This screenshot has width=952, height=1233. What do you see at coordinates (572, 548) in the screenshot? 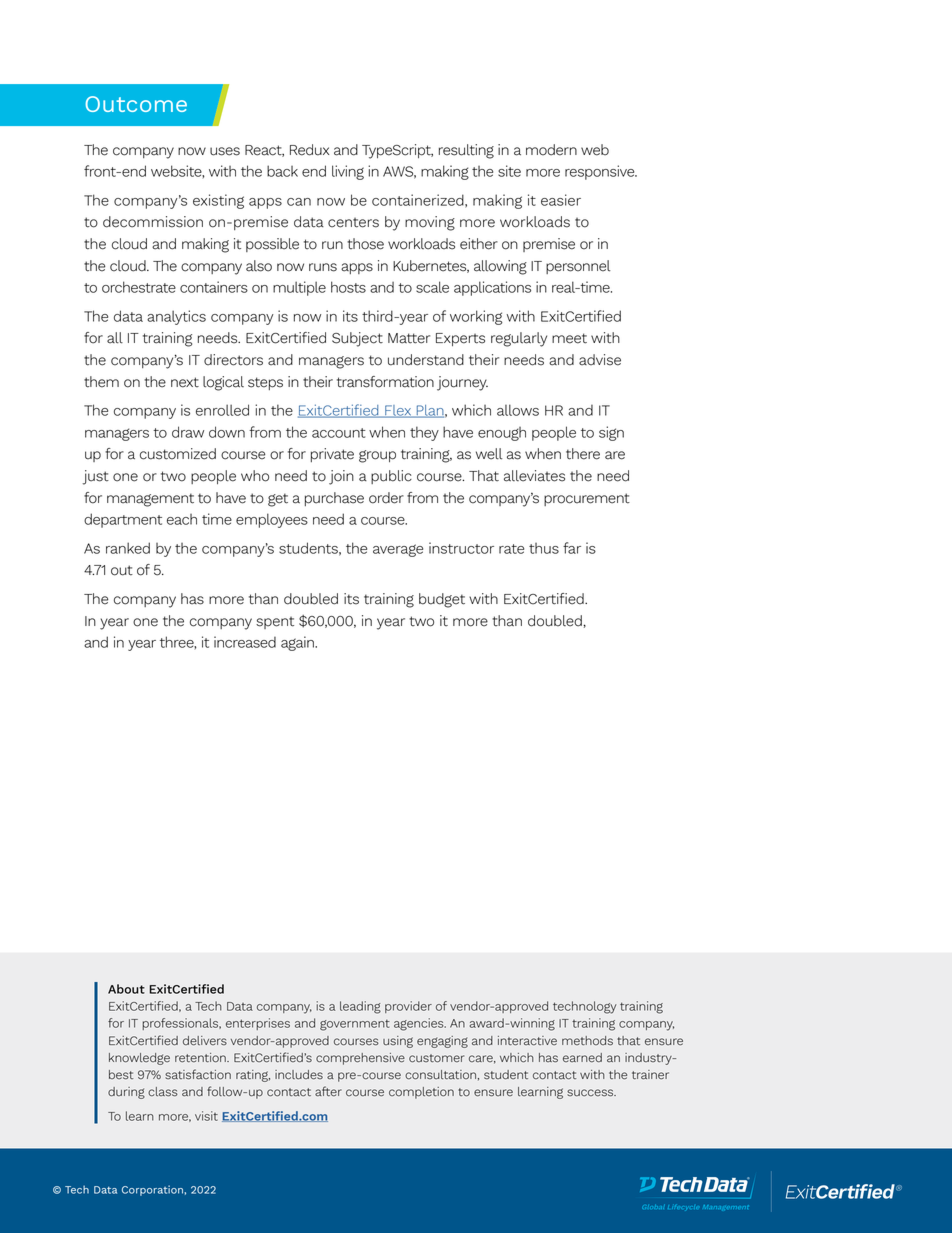
I see `far` at bounding box center [572, 548].
